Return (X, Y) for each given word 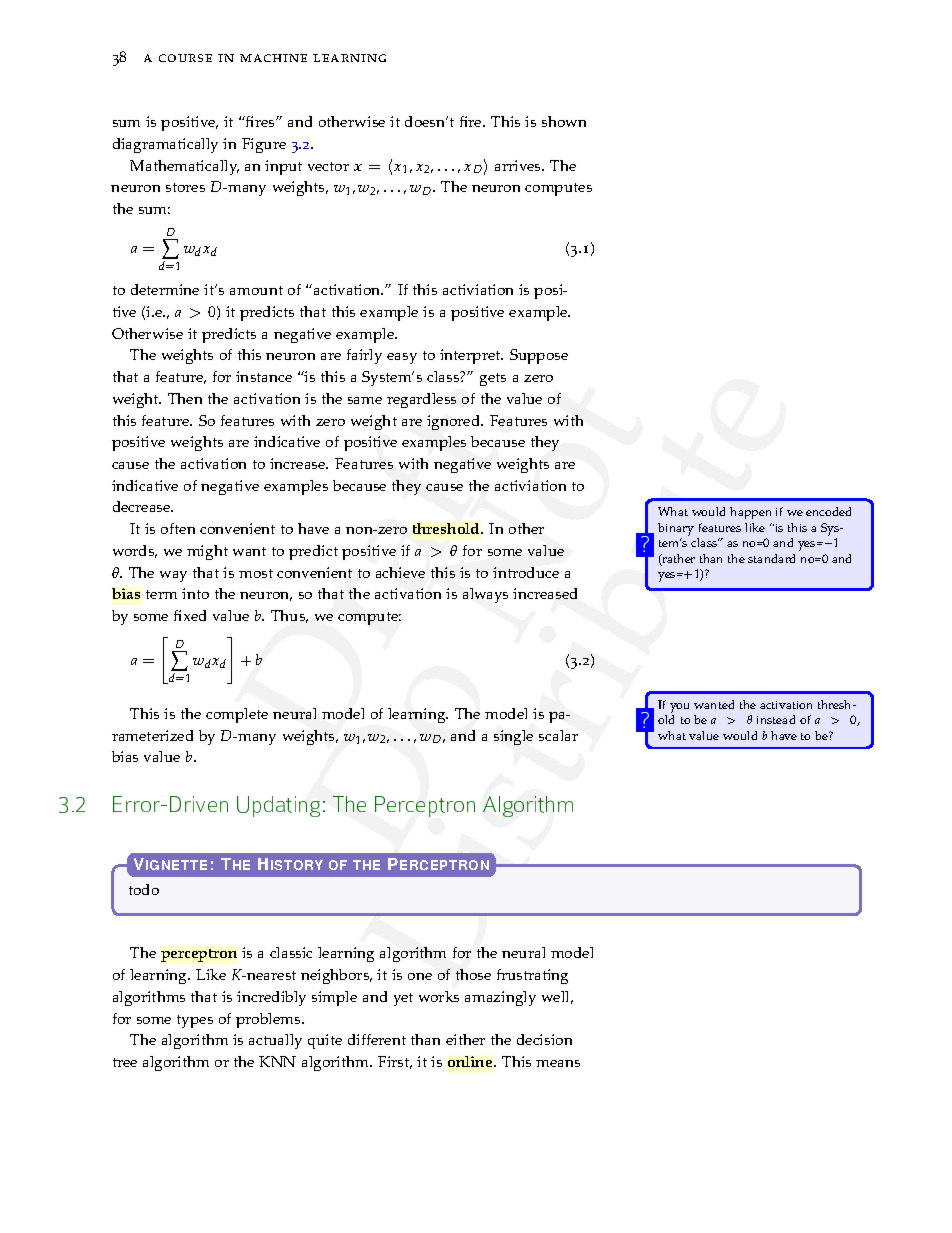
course (185, 58)
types (195, 1021)
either (465, 1039)
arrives (519, 165)
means (558, 1063)
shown (564, 121)
